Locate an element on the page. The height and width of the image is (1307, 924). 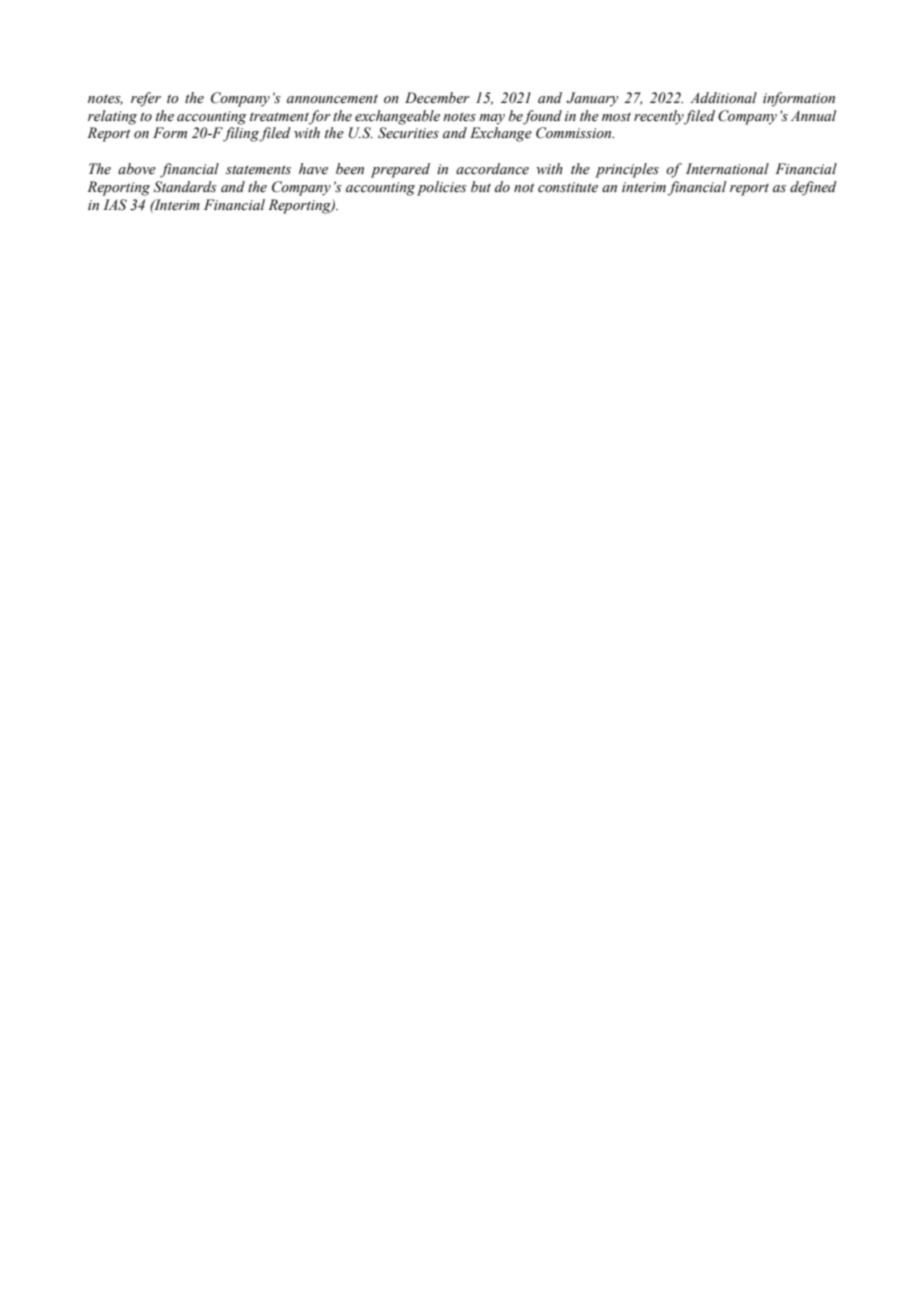
accordance is located at coordinates (492, 169).
